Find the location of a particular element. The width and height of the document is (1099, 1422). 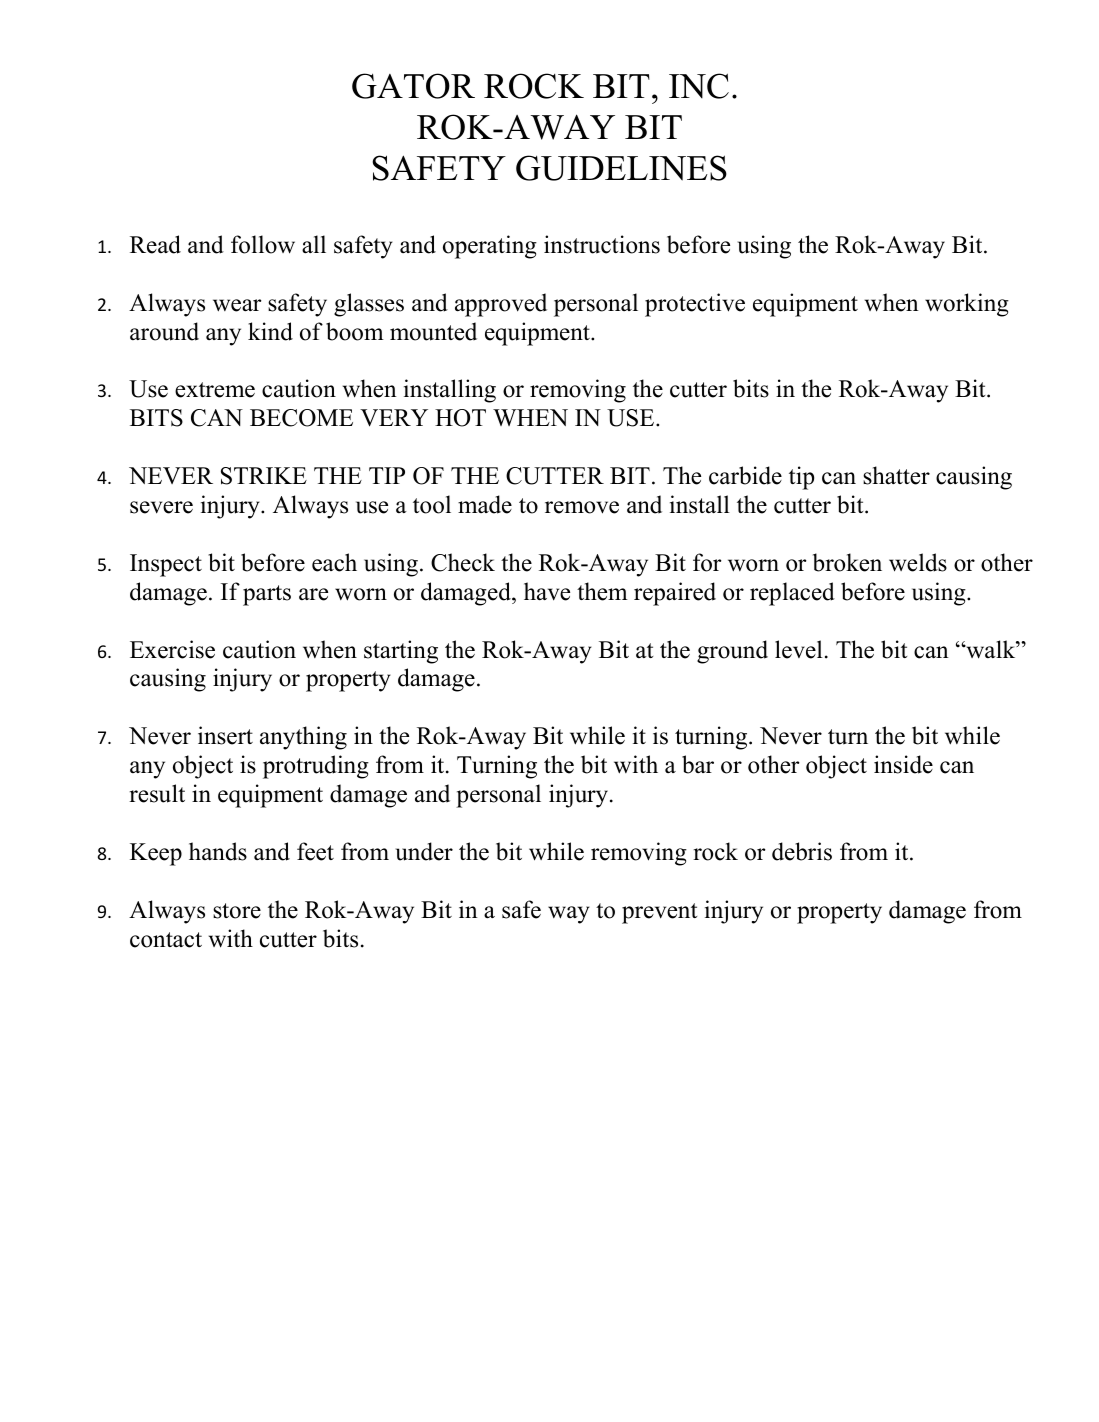

GATOR is located at coordinates (413, 86).
